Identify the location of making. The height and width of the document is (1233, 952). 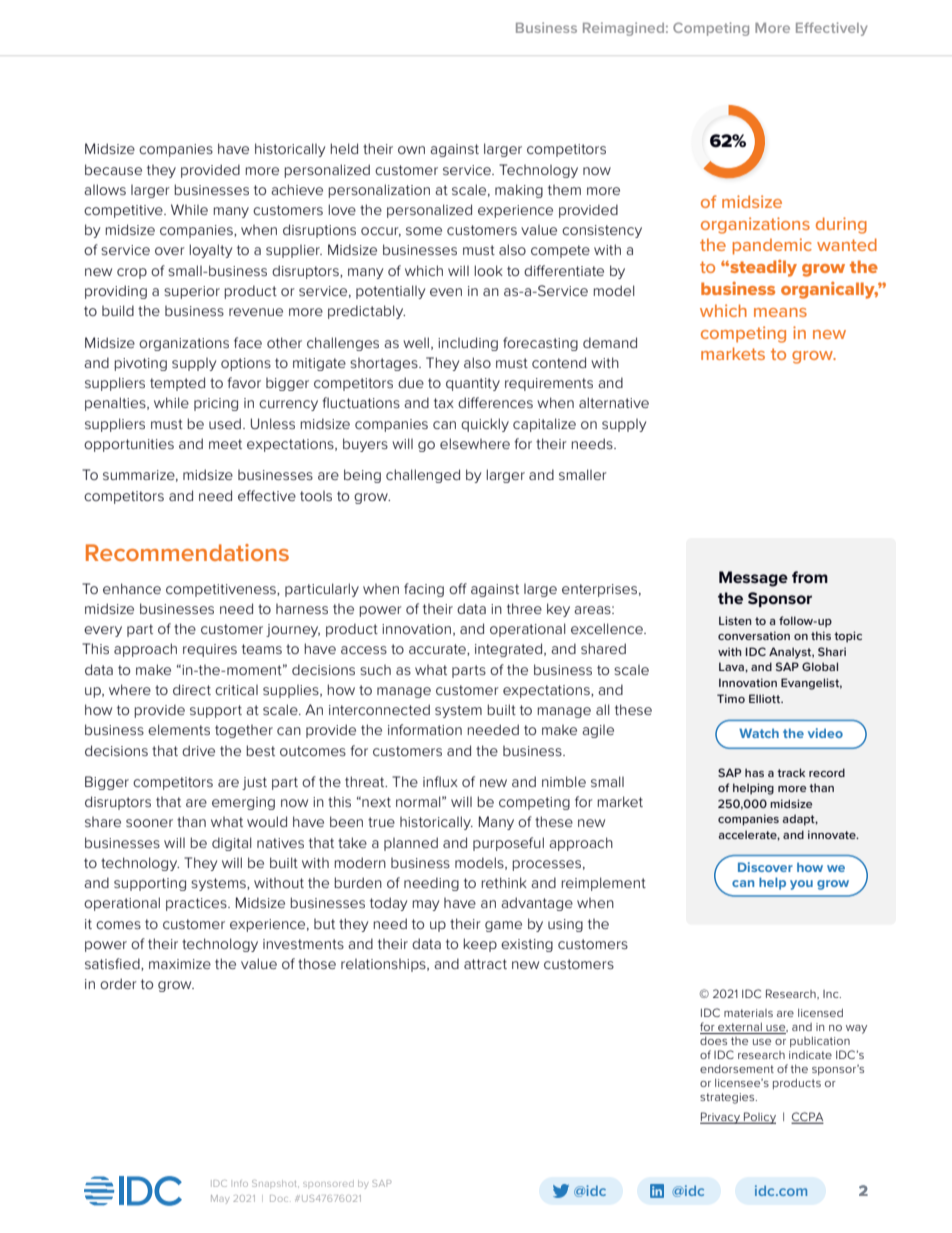
(519, 191).
